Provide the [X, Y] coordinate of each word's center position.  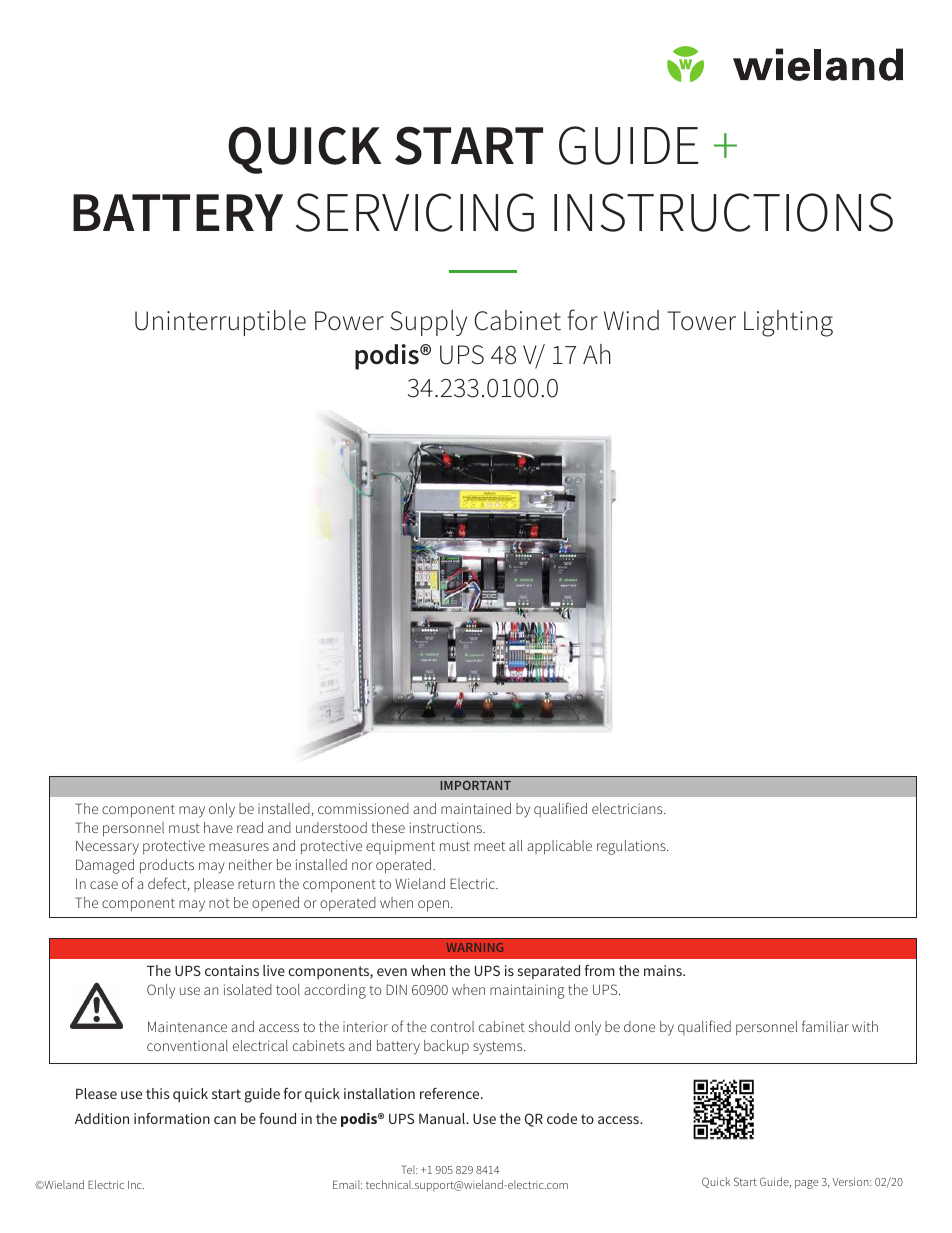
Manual [443, 1118]
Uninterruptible [220, 323]
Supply [428, 323]
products [167, 866]
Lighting [788, 323]
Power [349, 321]
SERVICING [415, 212]
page [807, 1184]
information [172, 1118]
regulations [632, 847]
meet [489, 846]
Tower [701, 321]
